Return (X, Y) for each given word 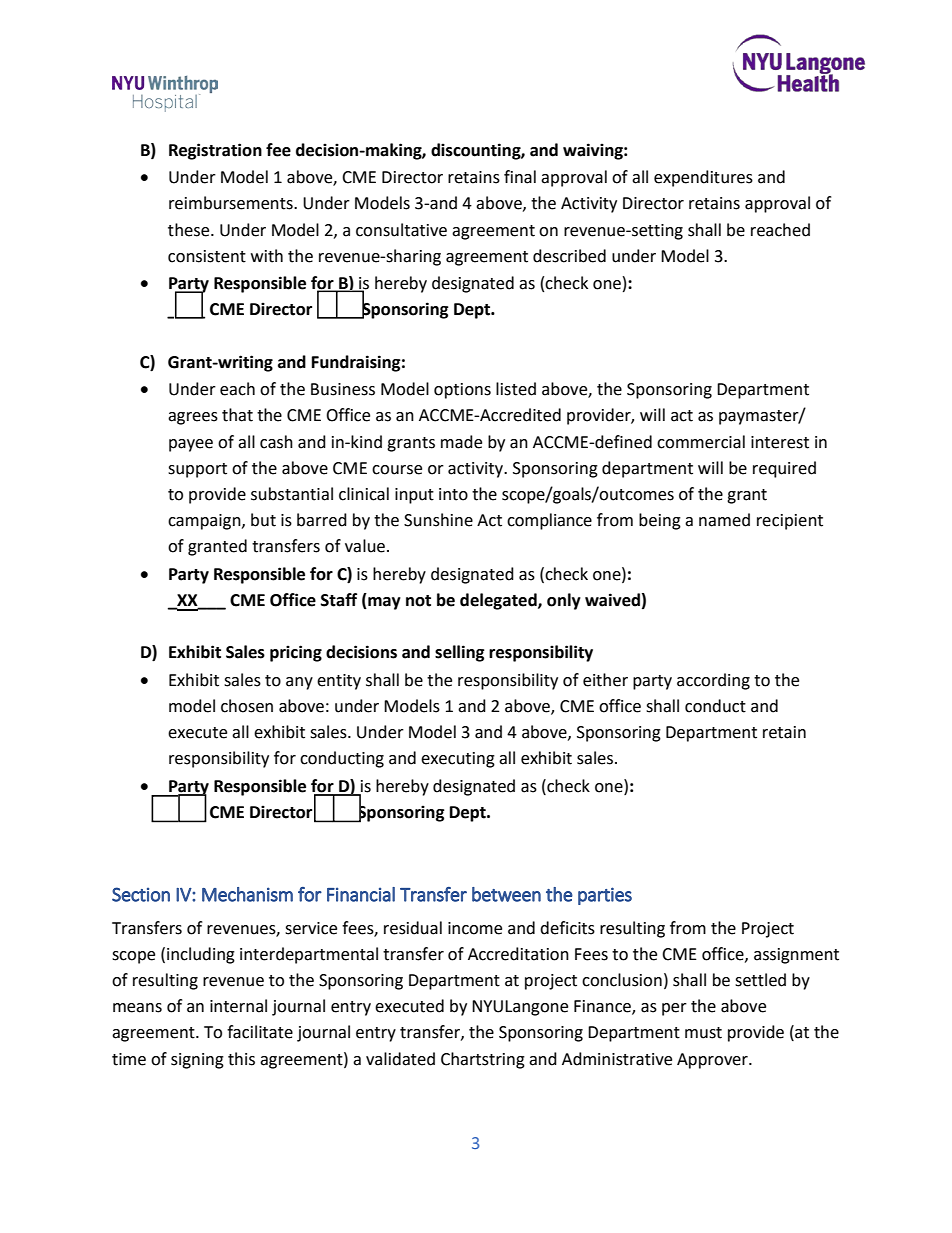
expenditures (703, 178)
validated (400, 1059)
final (520, 177)
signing (197, 1061)
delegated (499, 601)
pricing (296, 653)
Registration (215, 151)
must (703, 1033)
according (713, 681)
